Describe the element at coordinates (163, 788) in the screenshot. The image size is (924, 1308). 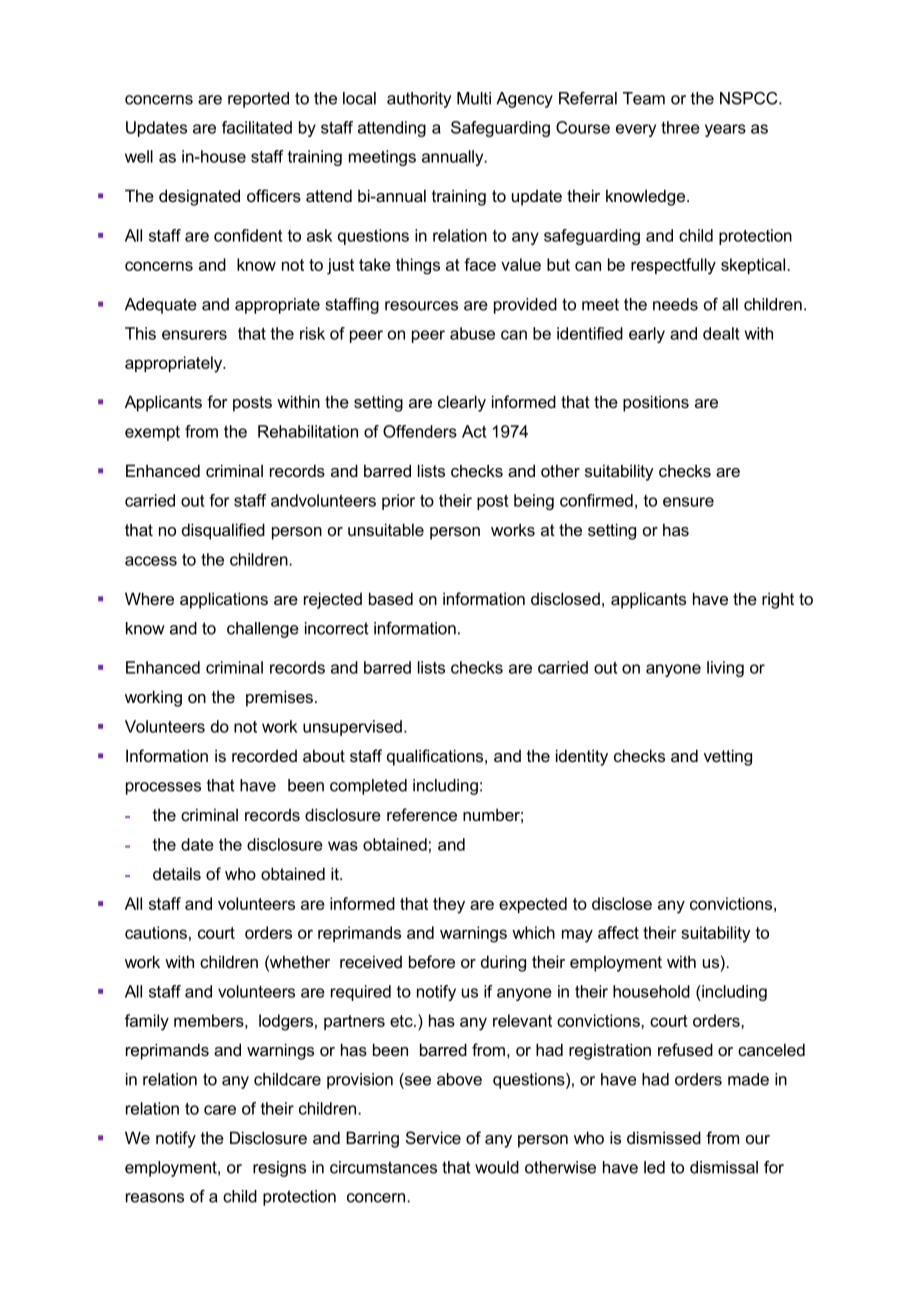
I see `processes` at that location.
